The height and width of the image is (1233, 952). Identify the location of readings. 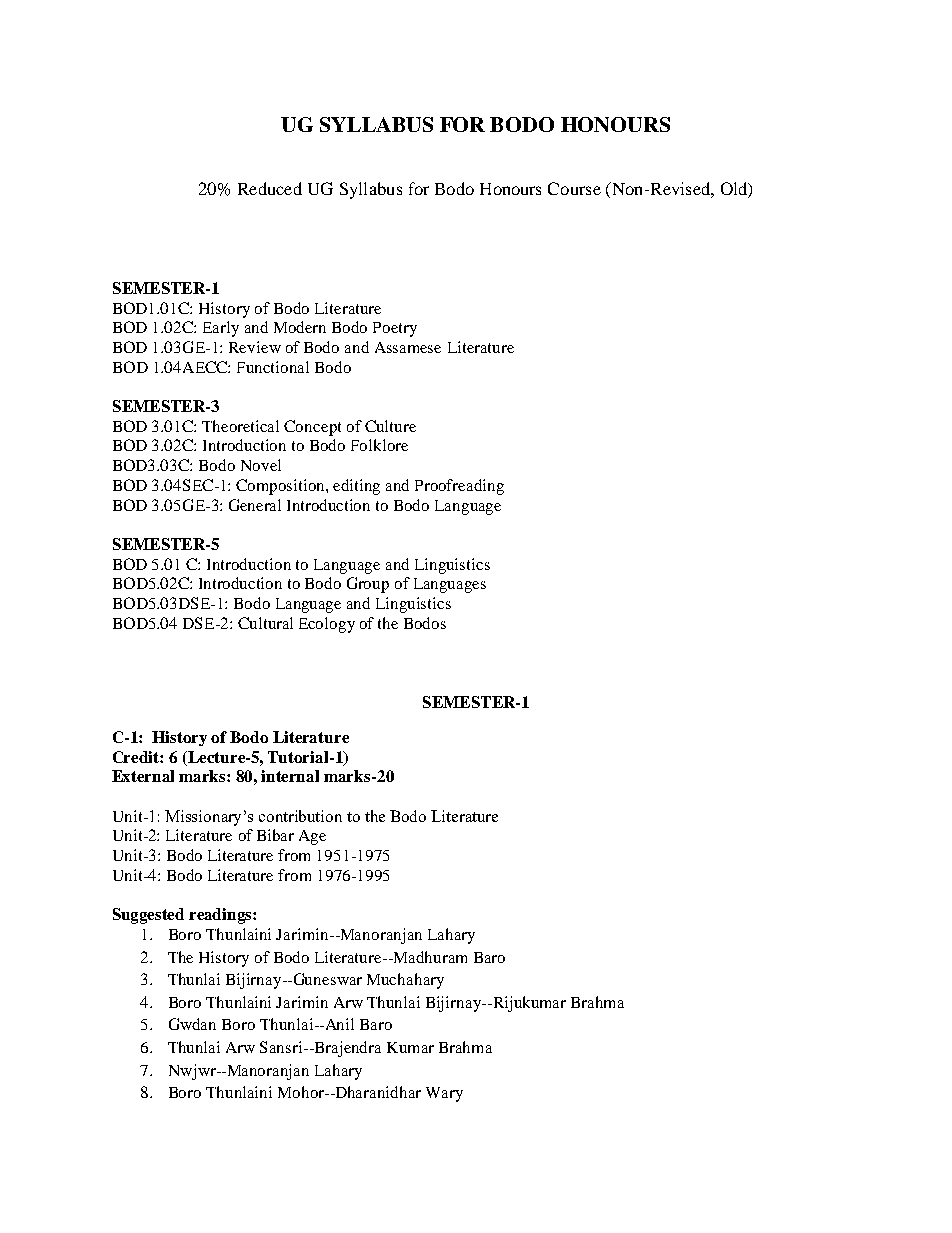
(221, 916).
